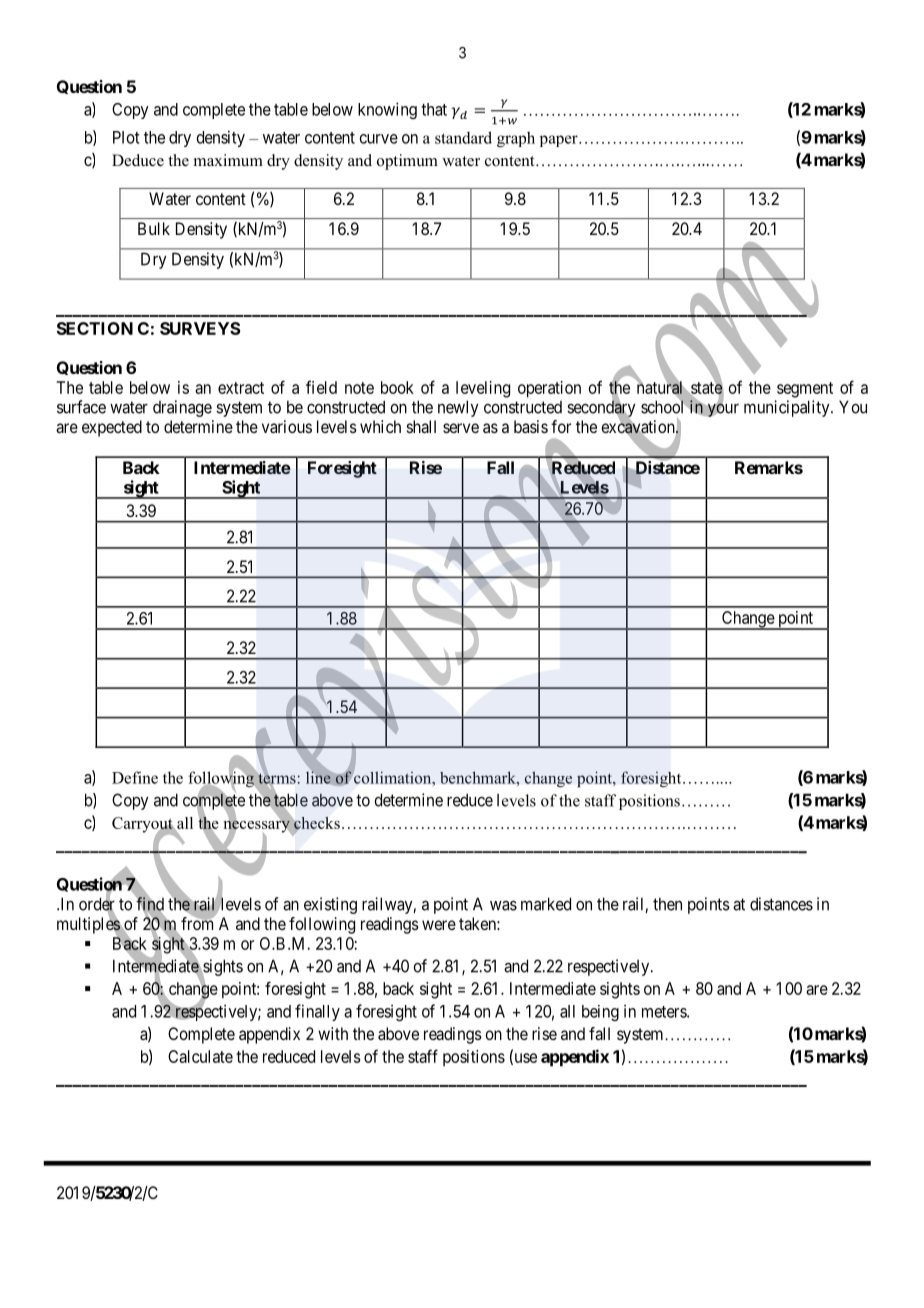 The image size is (924, 1308). Describe the element at coordinates (135, 777) in the screenshot. I see `Define` at that location.
